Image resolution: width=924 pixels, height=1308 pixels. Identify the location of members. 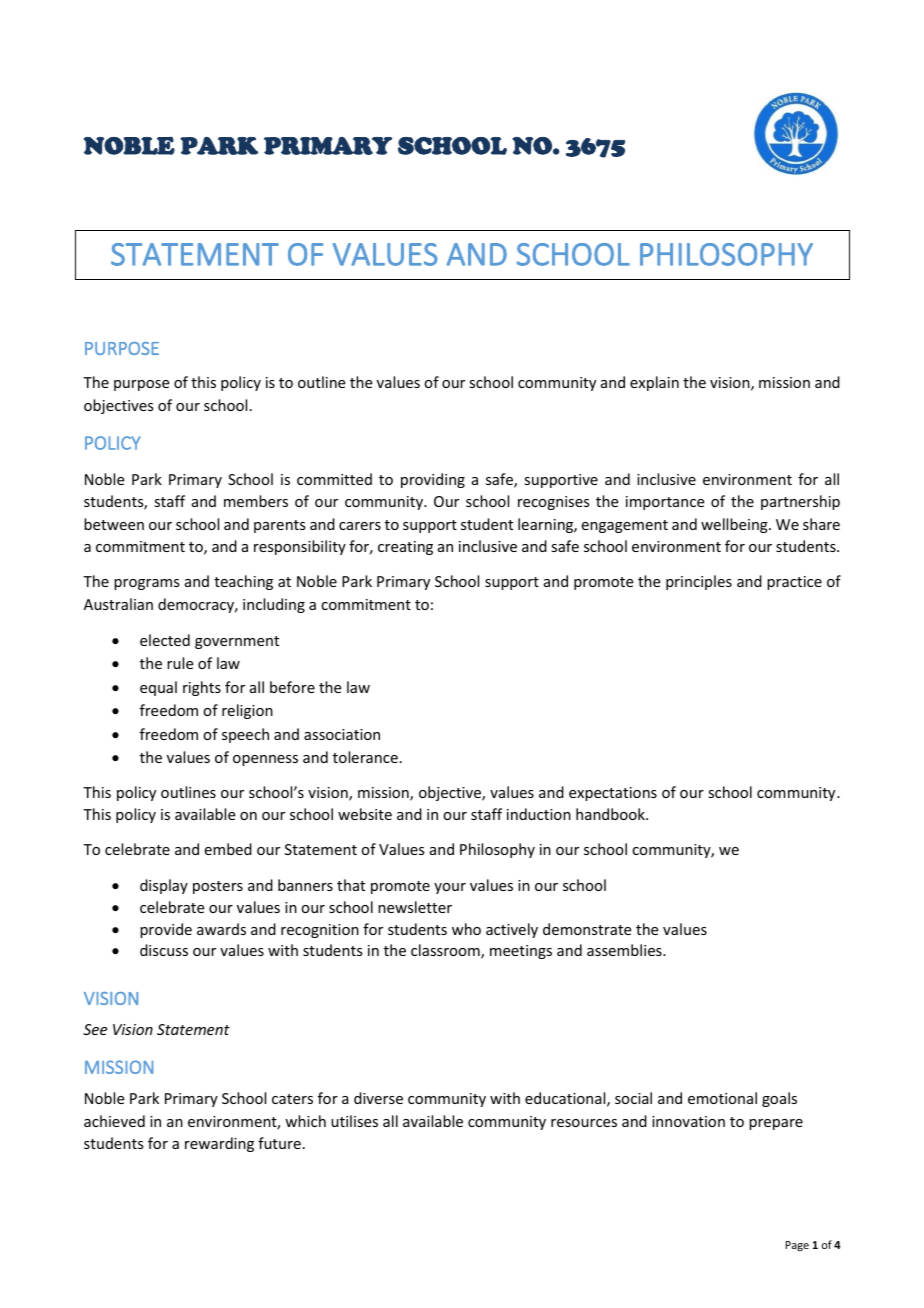
(256, 501).
